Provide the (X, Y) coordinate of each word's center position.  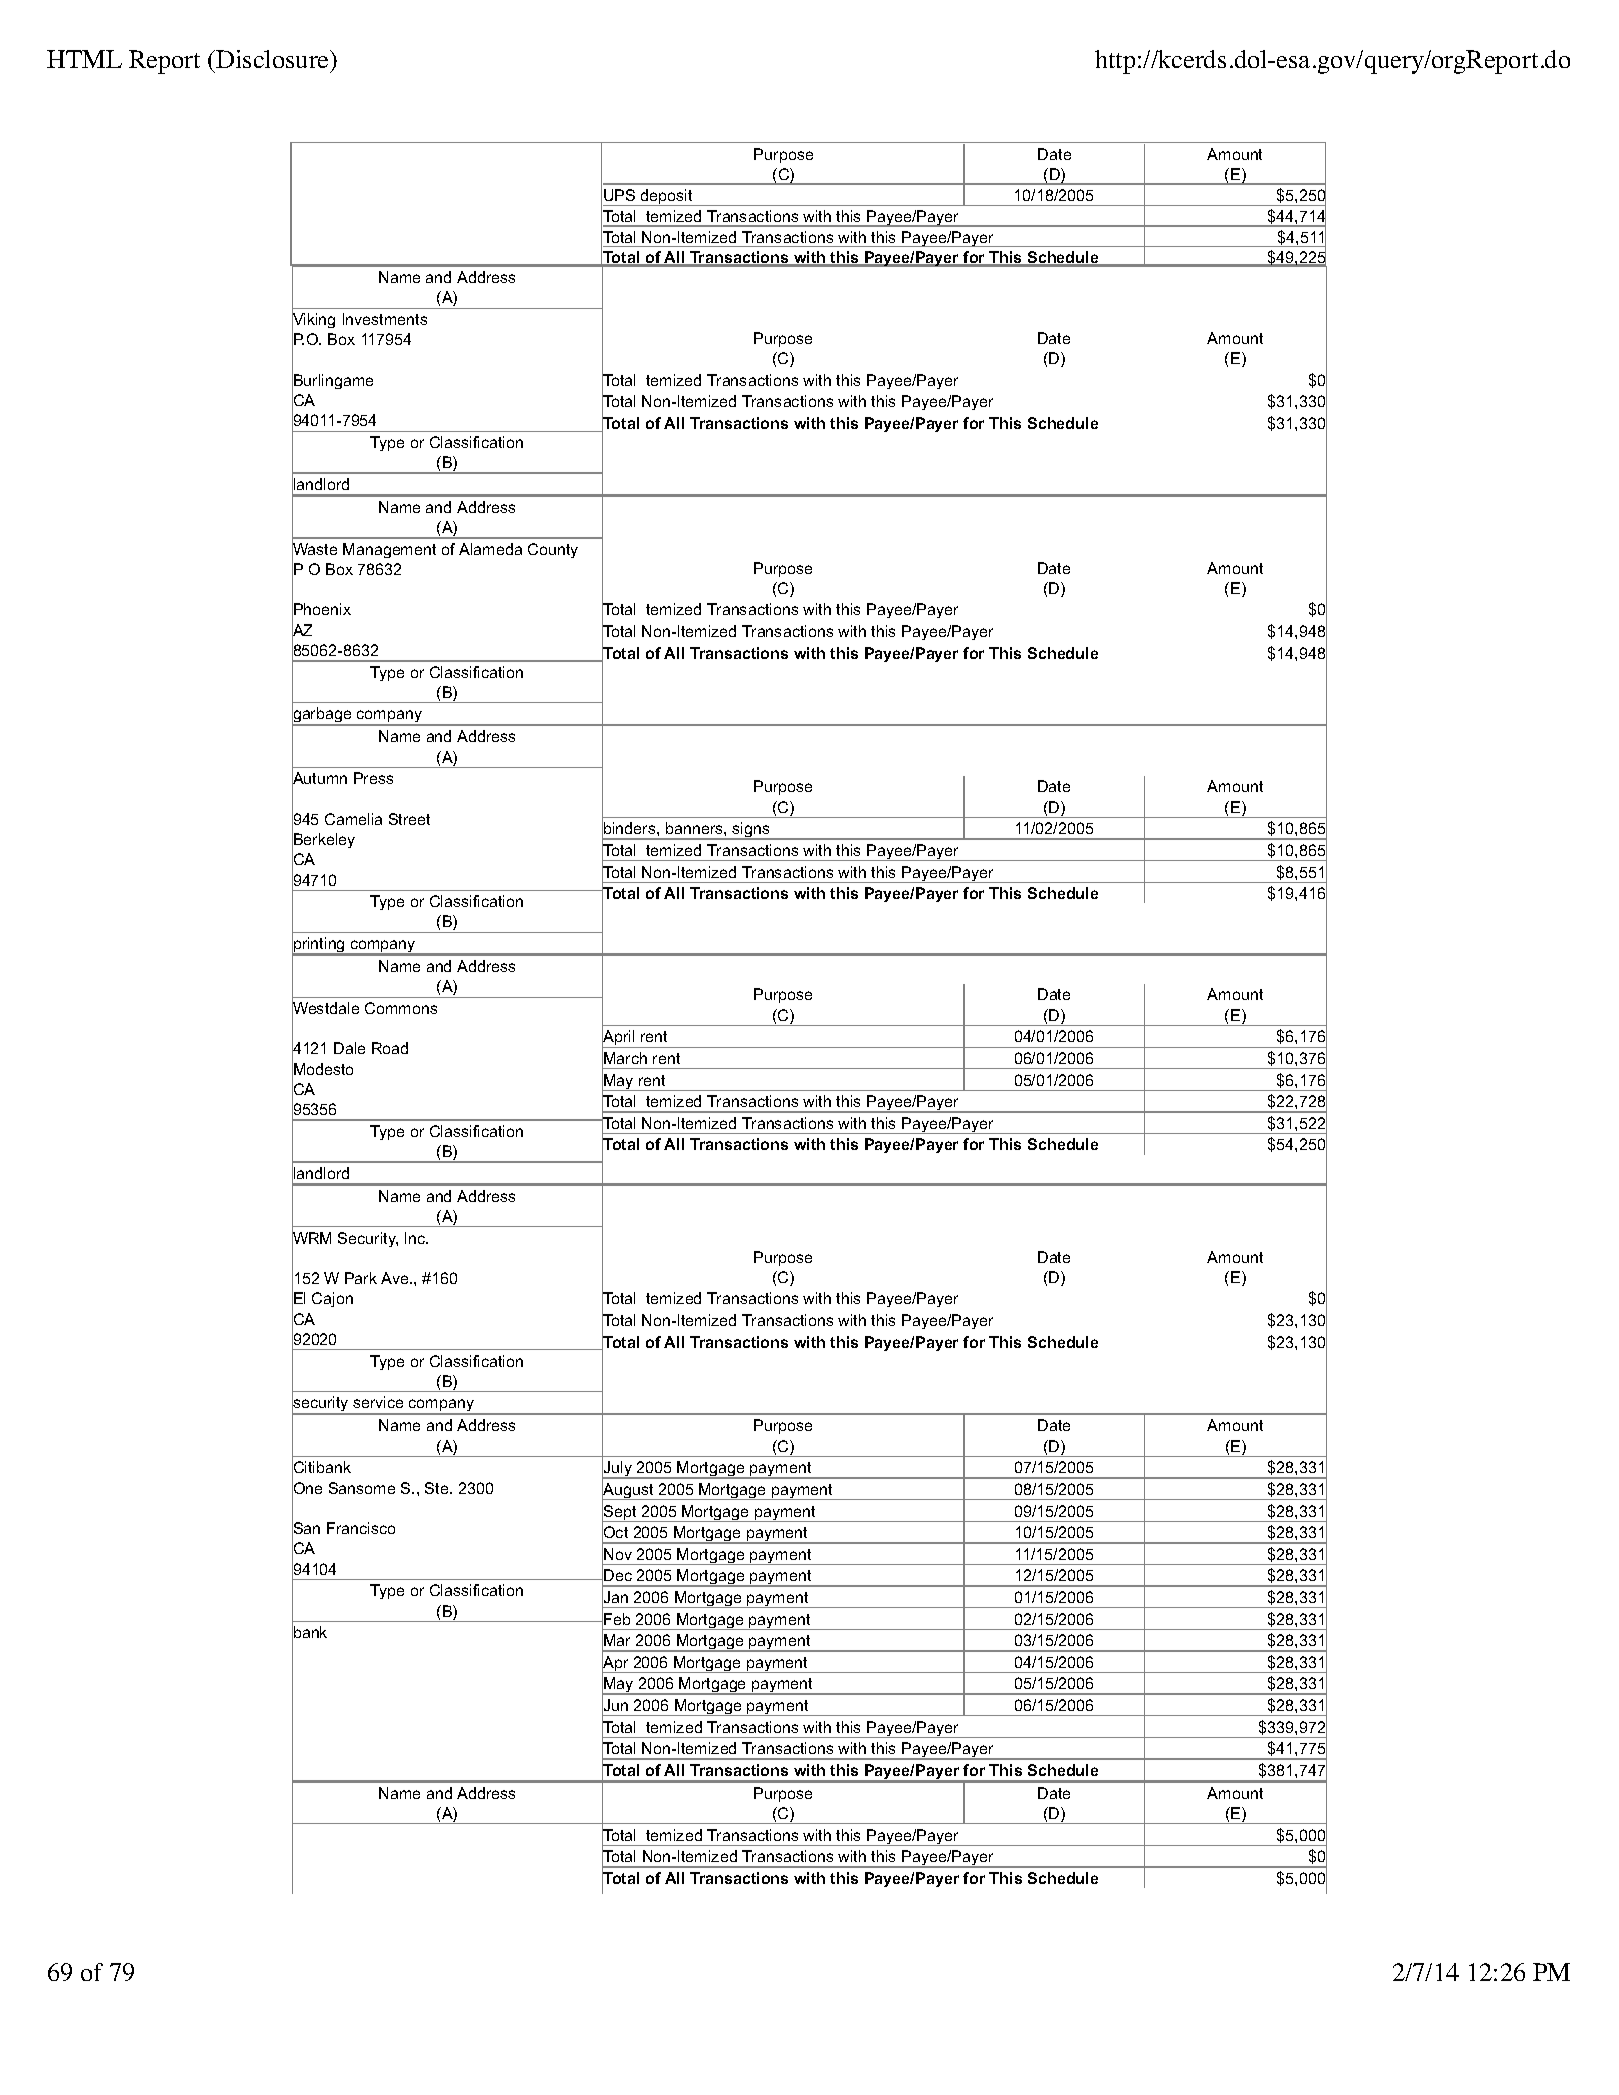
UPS (619, 195)
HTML (84, 59)
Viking (313, 321)
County (553, 550)
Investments (385, 319)
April (619, 1039)
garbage (323, 716)
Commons (401, 1008)
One (307, 1488)
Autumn (319, 779)
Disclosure (272, 59)
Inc (416, 1238)
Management (389, 550)
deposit (667, 197)
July (618, 1470)
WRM (311, 1238)
